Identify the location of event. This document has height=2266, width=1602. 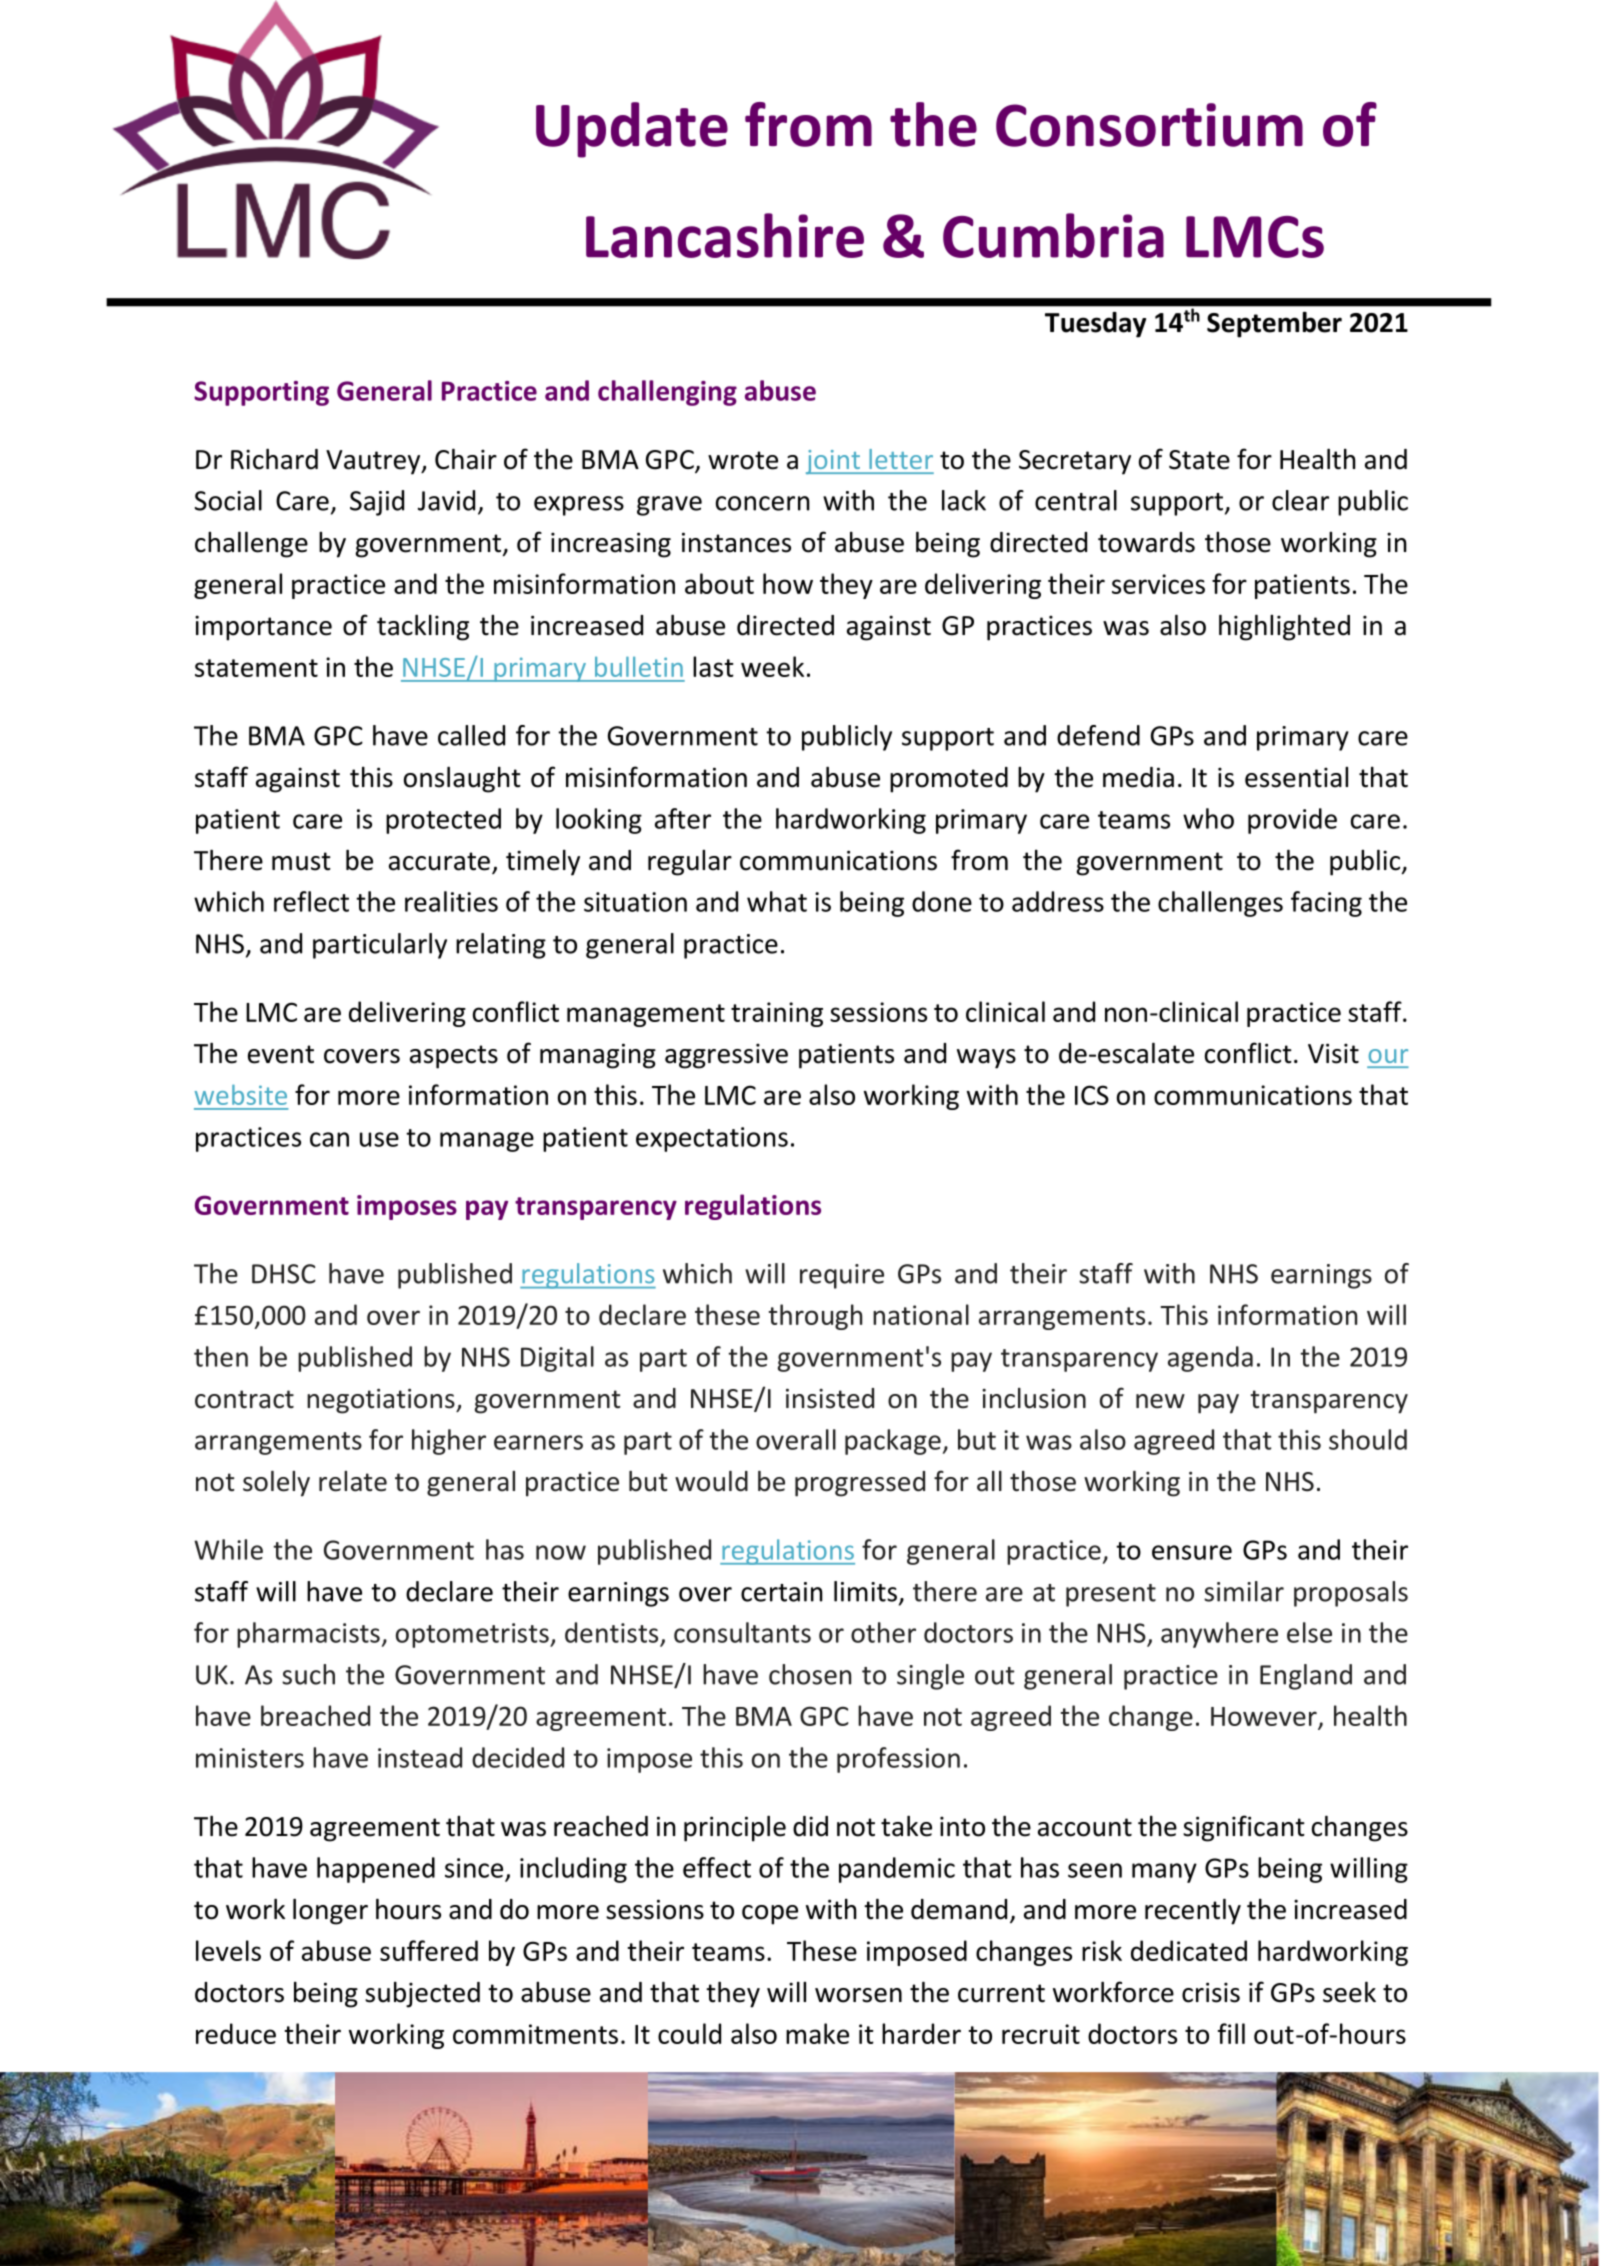
(281, 1054).
